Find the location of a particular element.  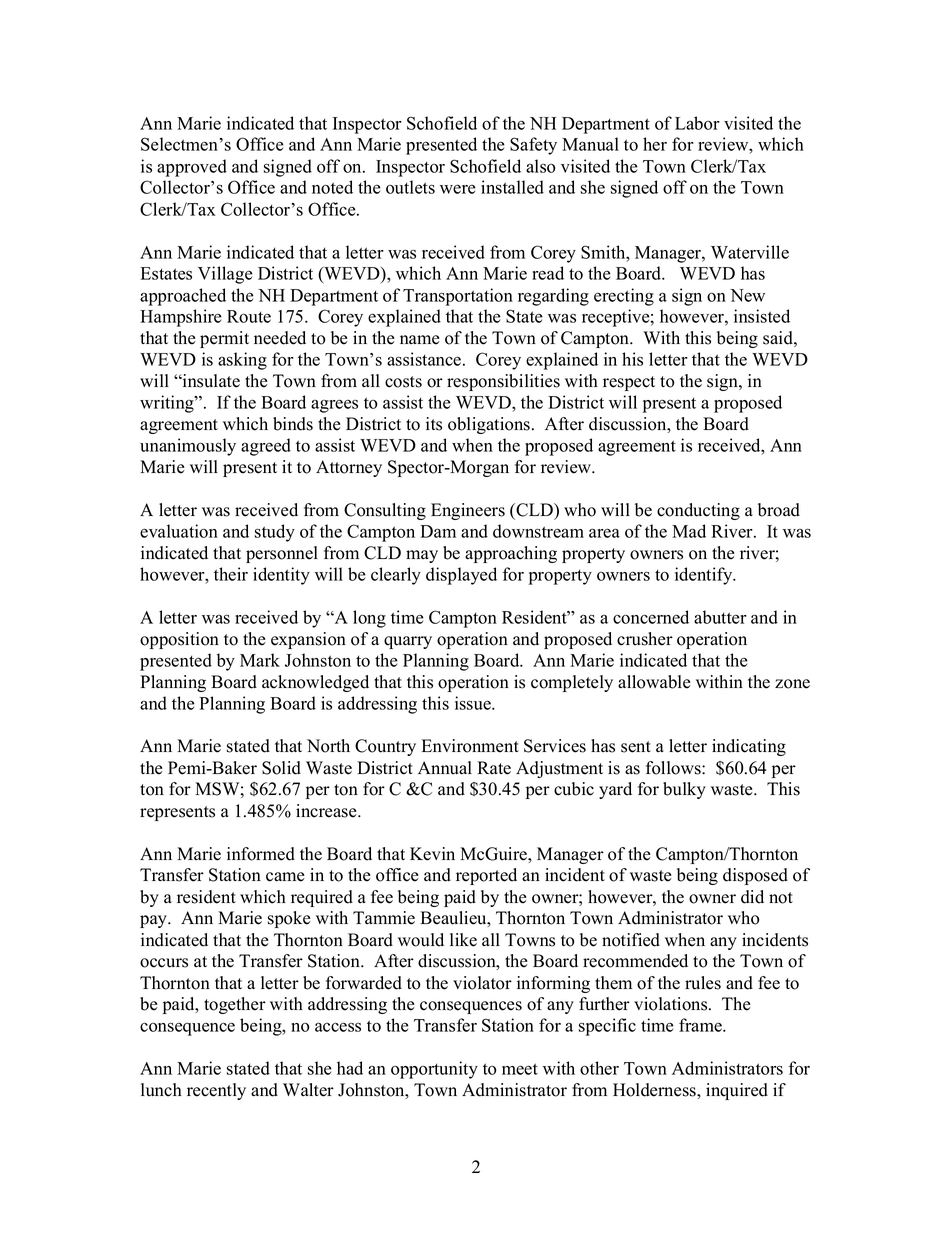

bulky is located at coordinates (684, 790).
